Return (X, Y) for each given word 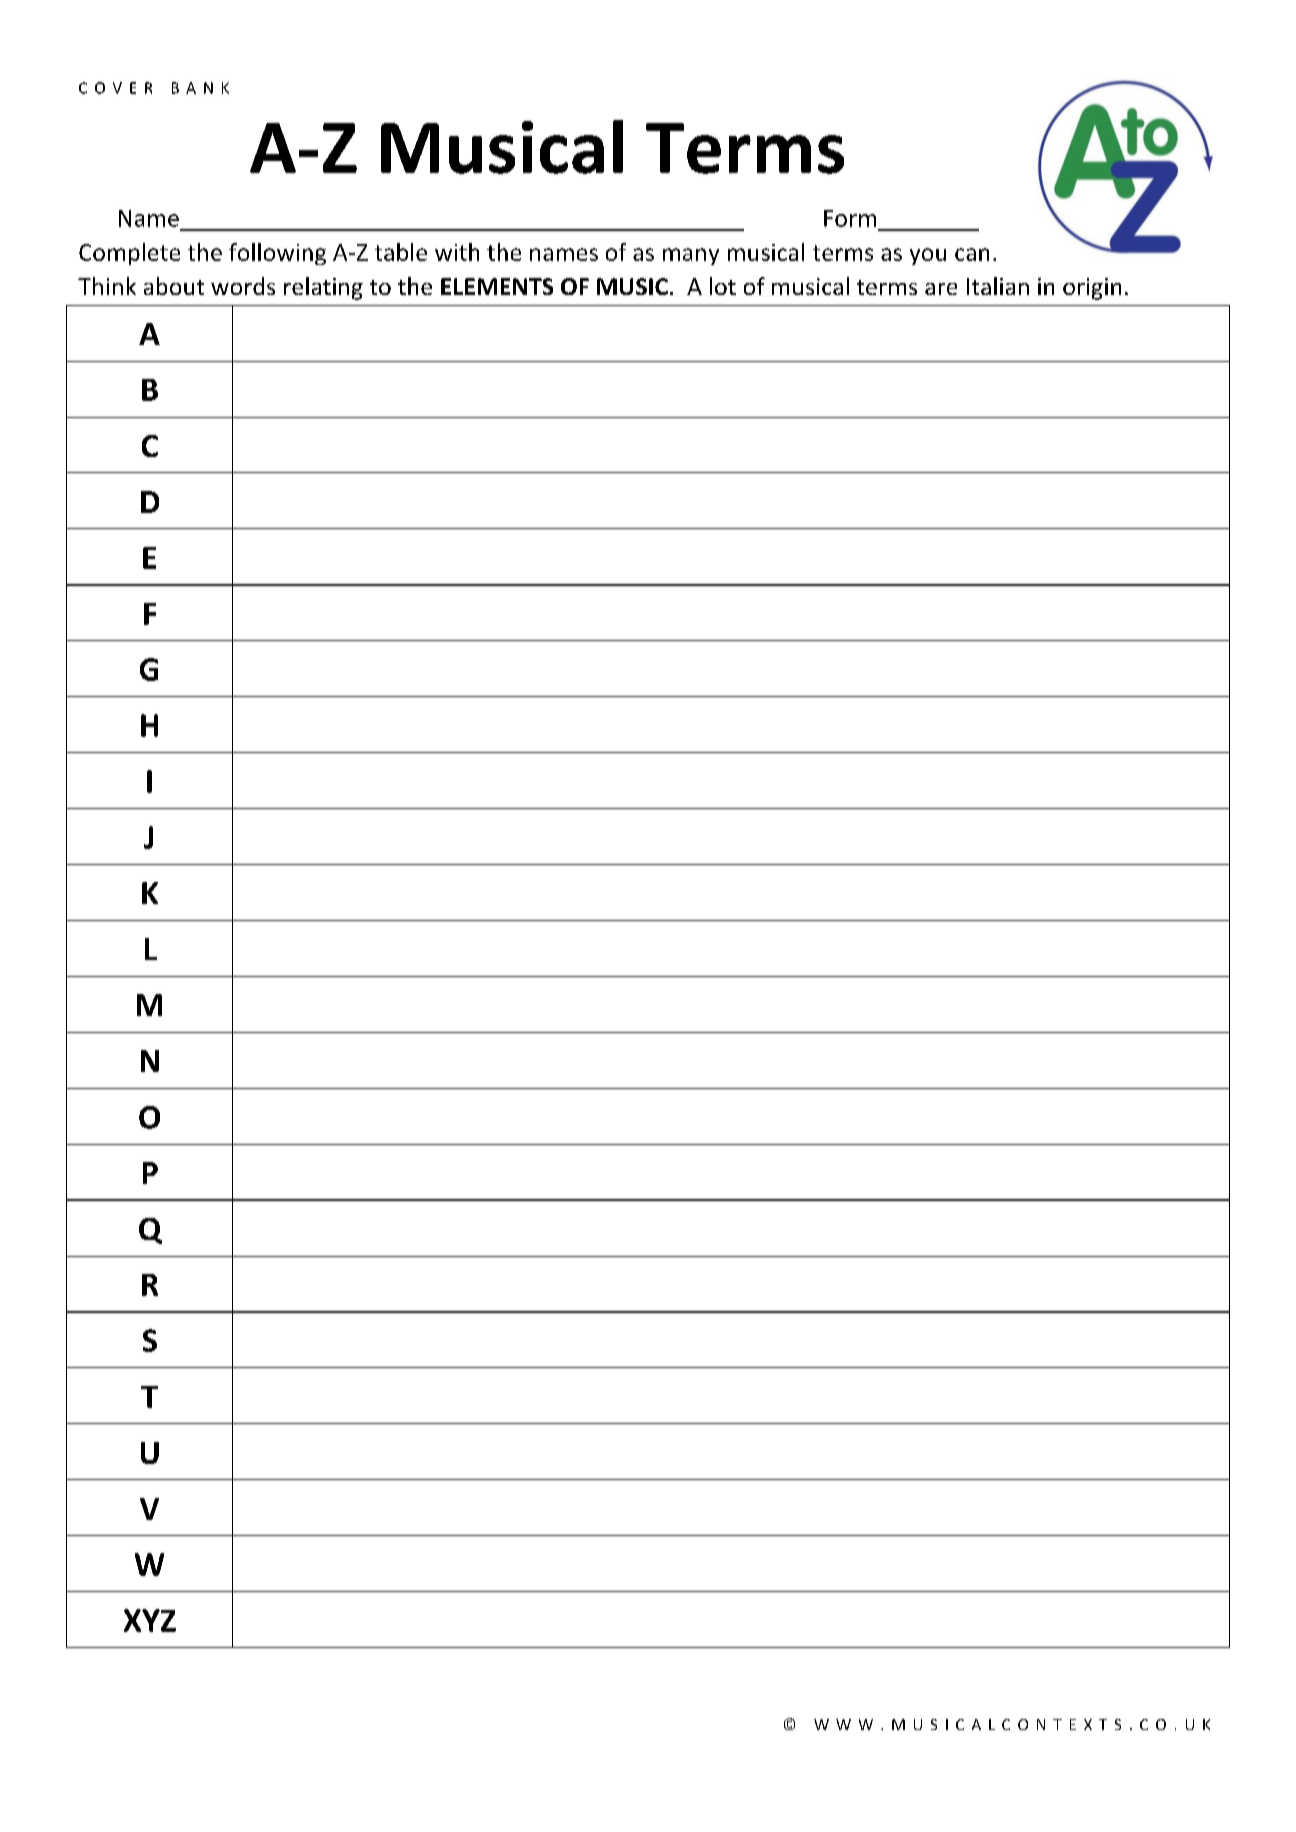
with (457, 252)
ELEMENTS (497, 286)
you (928, 256)
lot (723, 286)
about (174, 286)
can (972, 254)
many (691, 256)
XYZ (150, 1620)
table (401, 252)
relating (323, 288)
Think (107, 286)
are (941, 289)
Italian (998, 286)
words (243, 286)
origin (1092, 289)
